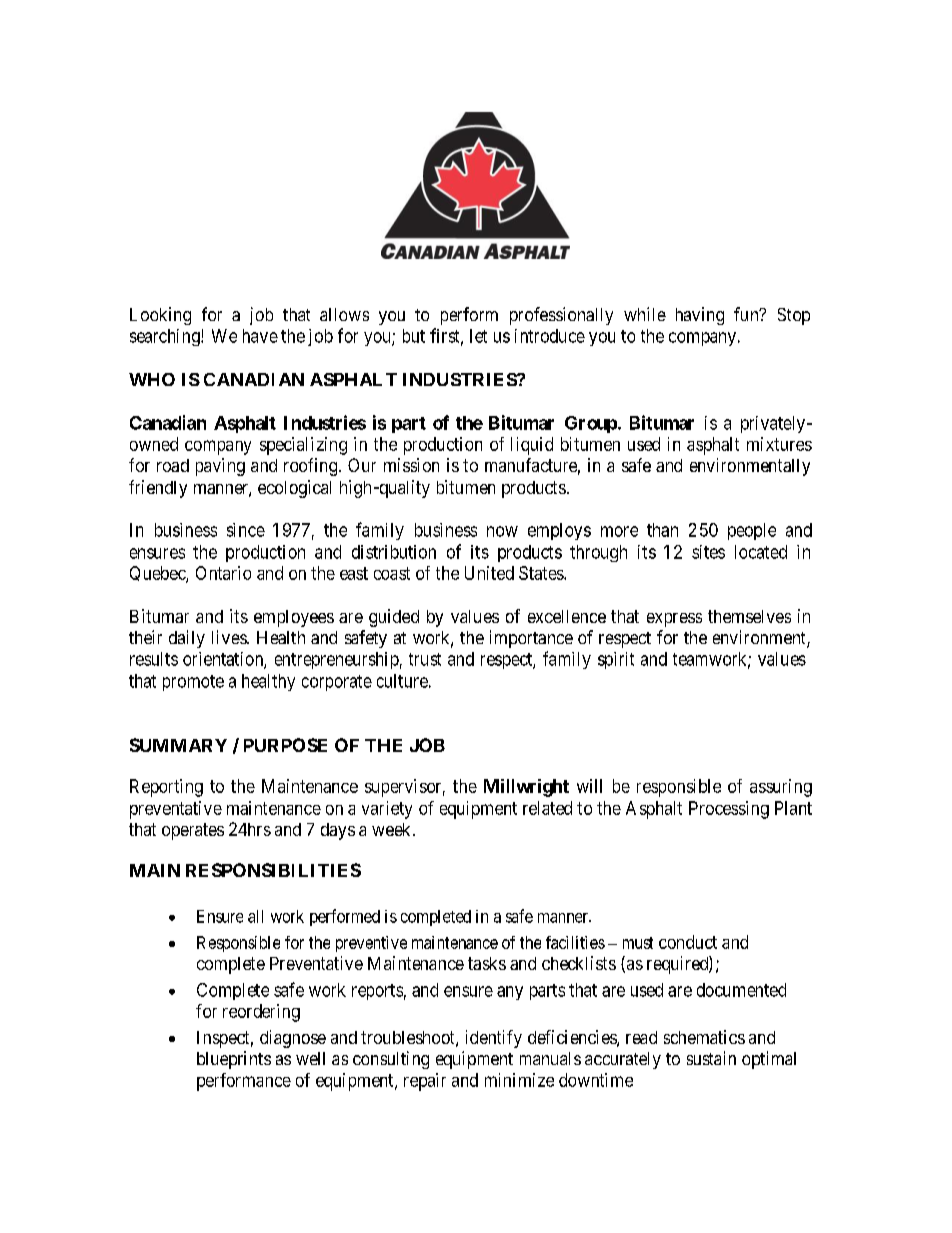 This image has width=952, height=1233. What do you see at coordinates (550, 336) in the image?
I see `introduce` at bounding box center [550, 336].
